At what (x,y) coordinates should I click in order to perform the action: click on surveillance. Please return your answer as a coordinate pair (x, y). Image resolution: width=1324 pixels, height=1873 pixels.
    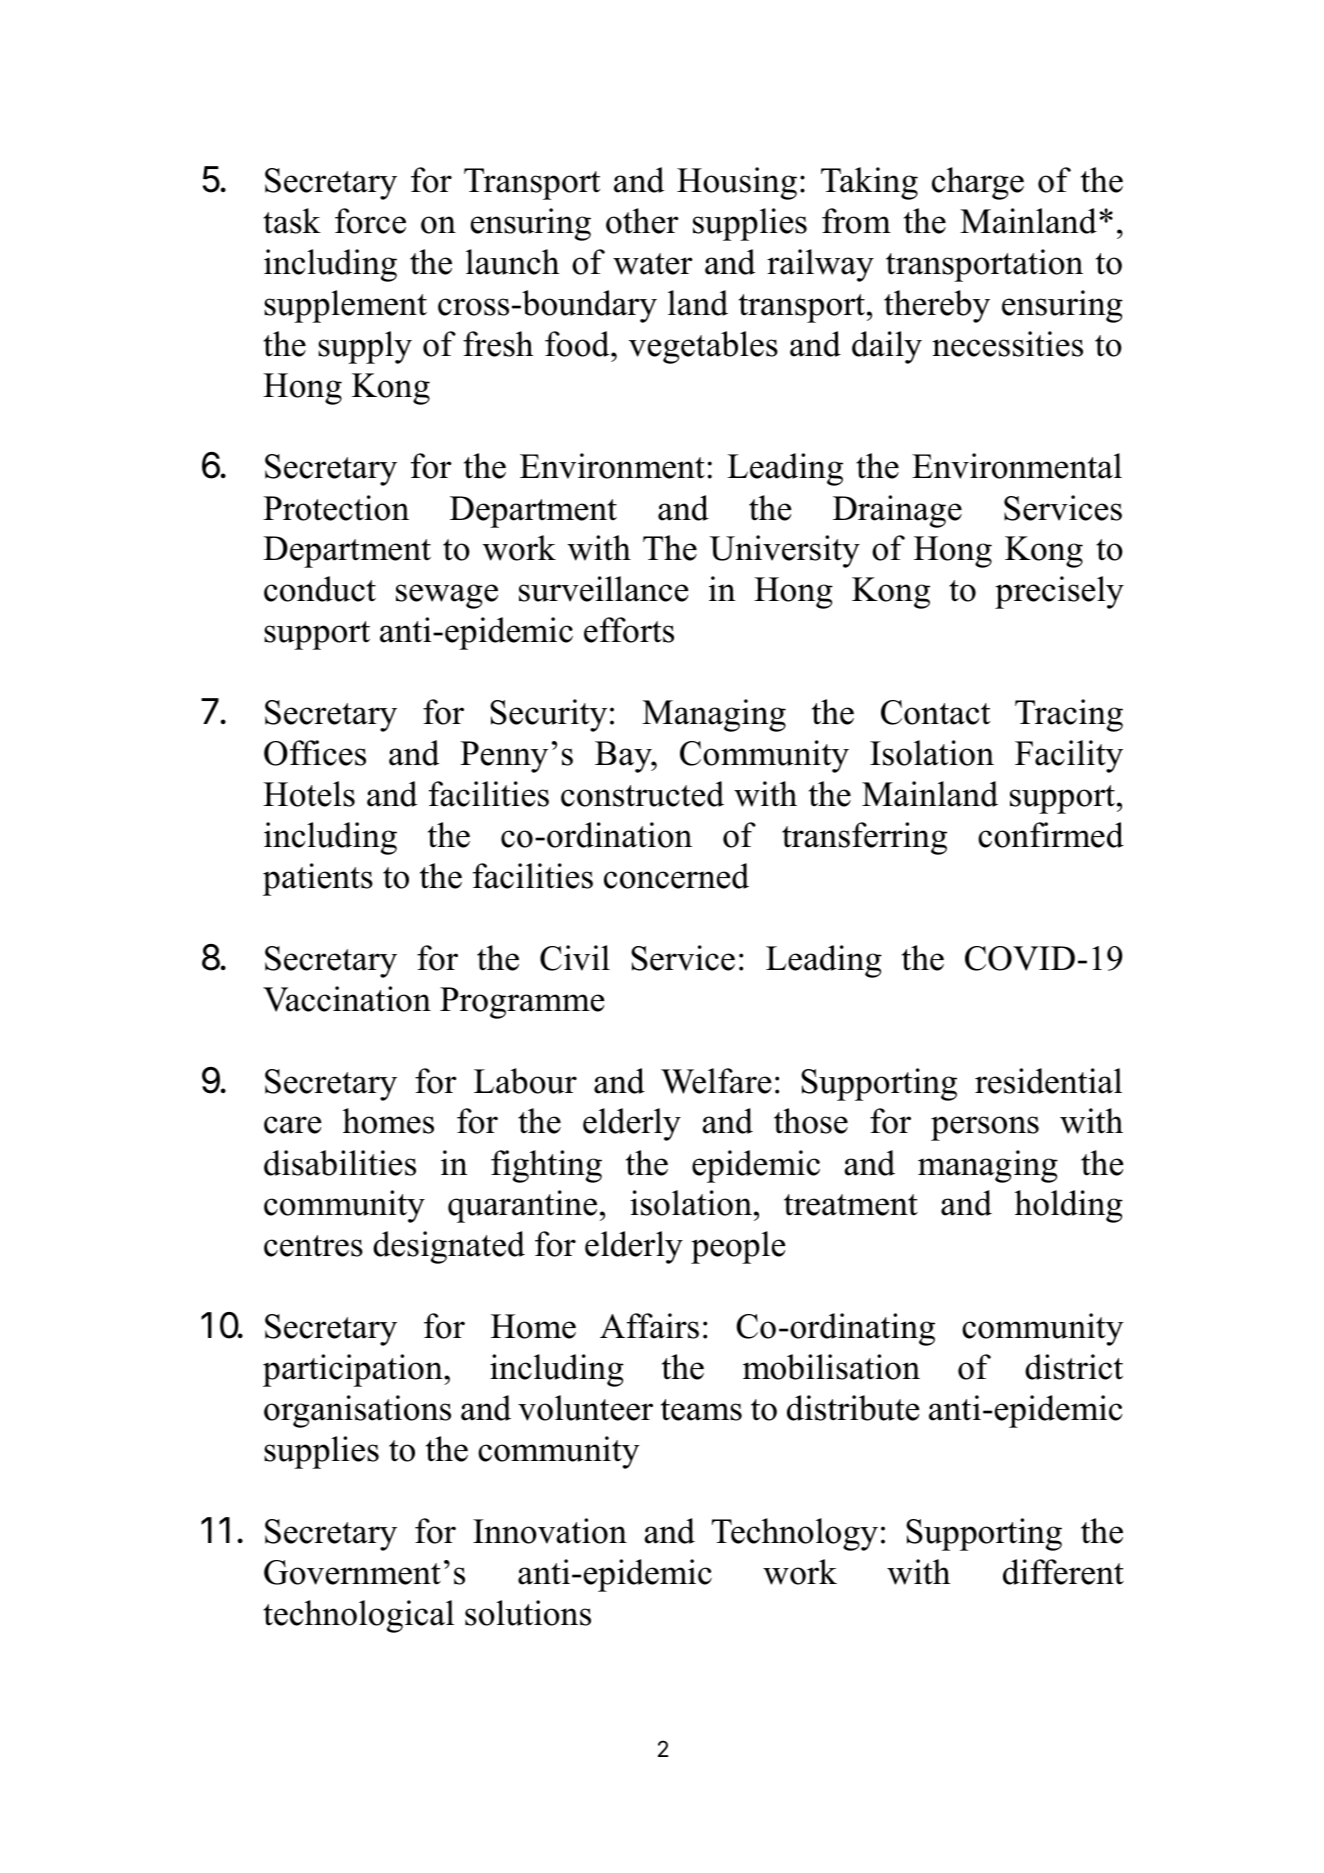
    Looking at the image, I should click on (604, 589).
